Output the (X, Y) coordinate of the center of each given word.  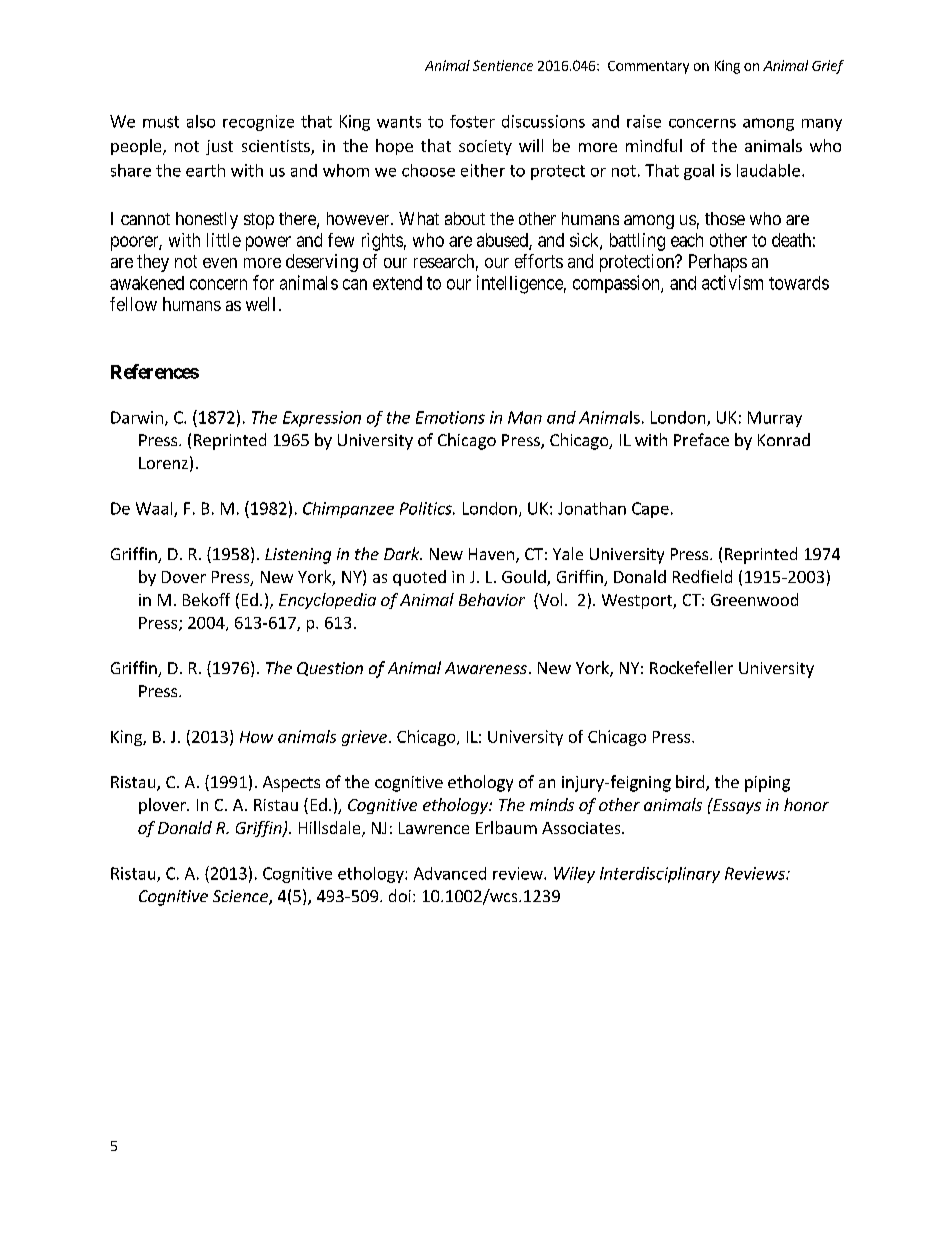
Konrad (784, 439)
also (201, 121)
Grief (828, 67)
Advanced (450, 873)
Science (241, 897)
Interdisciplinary (660, 875)
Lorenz (163, 463)
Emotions (450, 417)
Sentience (503, 65)
